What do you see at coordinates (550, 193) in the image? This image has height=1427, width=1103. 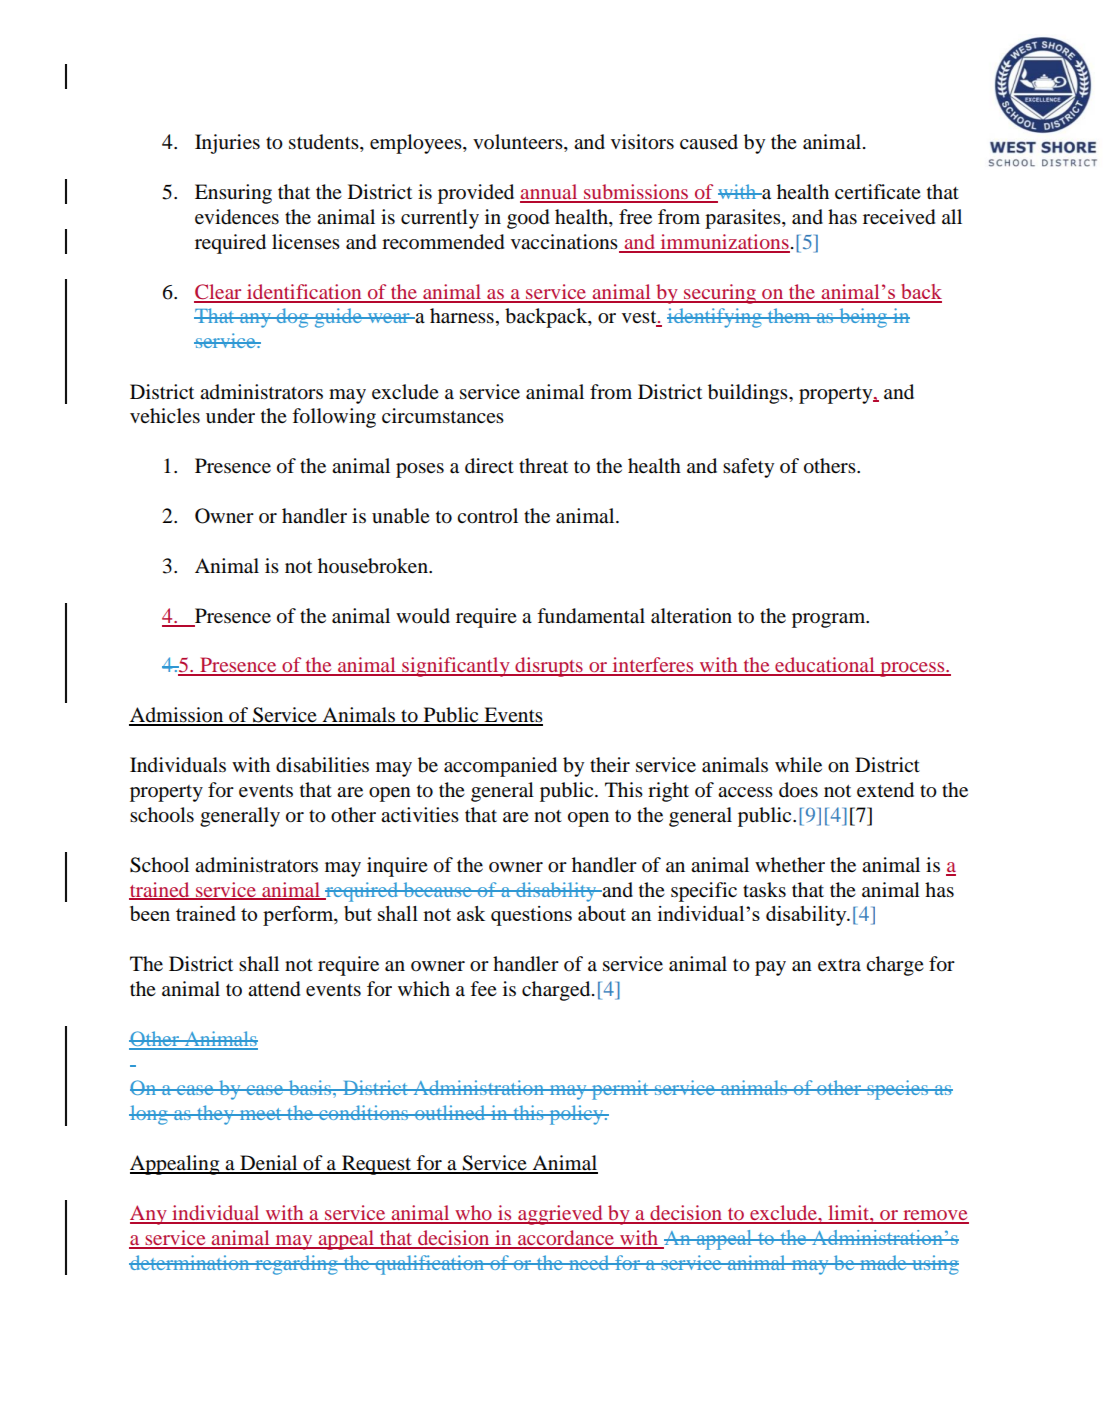 I see `annual` at bounding box center [550, 193].
